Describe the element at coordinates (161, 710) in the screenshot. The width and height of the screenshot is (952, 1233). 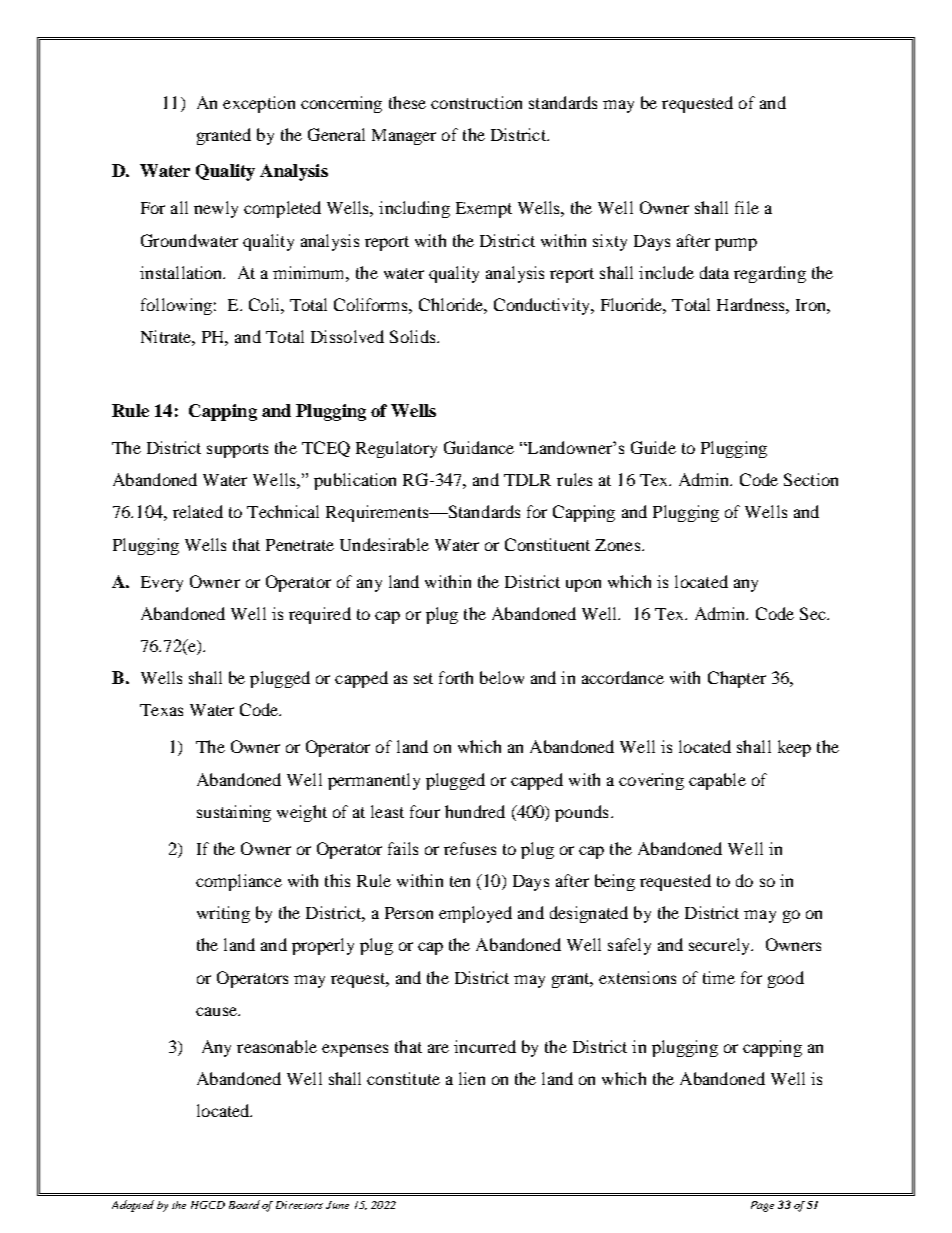
I see `Texas` at that location.
